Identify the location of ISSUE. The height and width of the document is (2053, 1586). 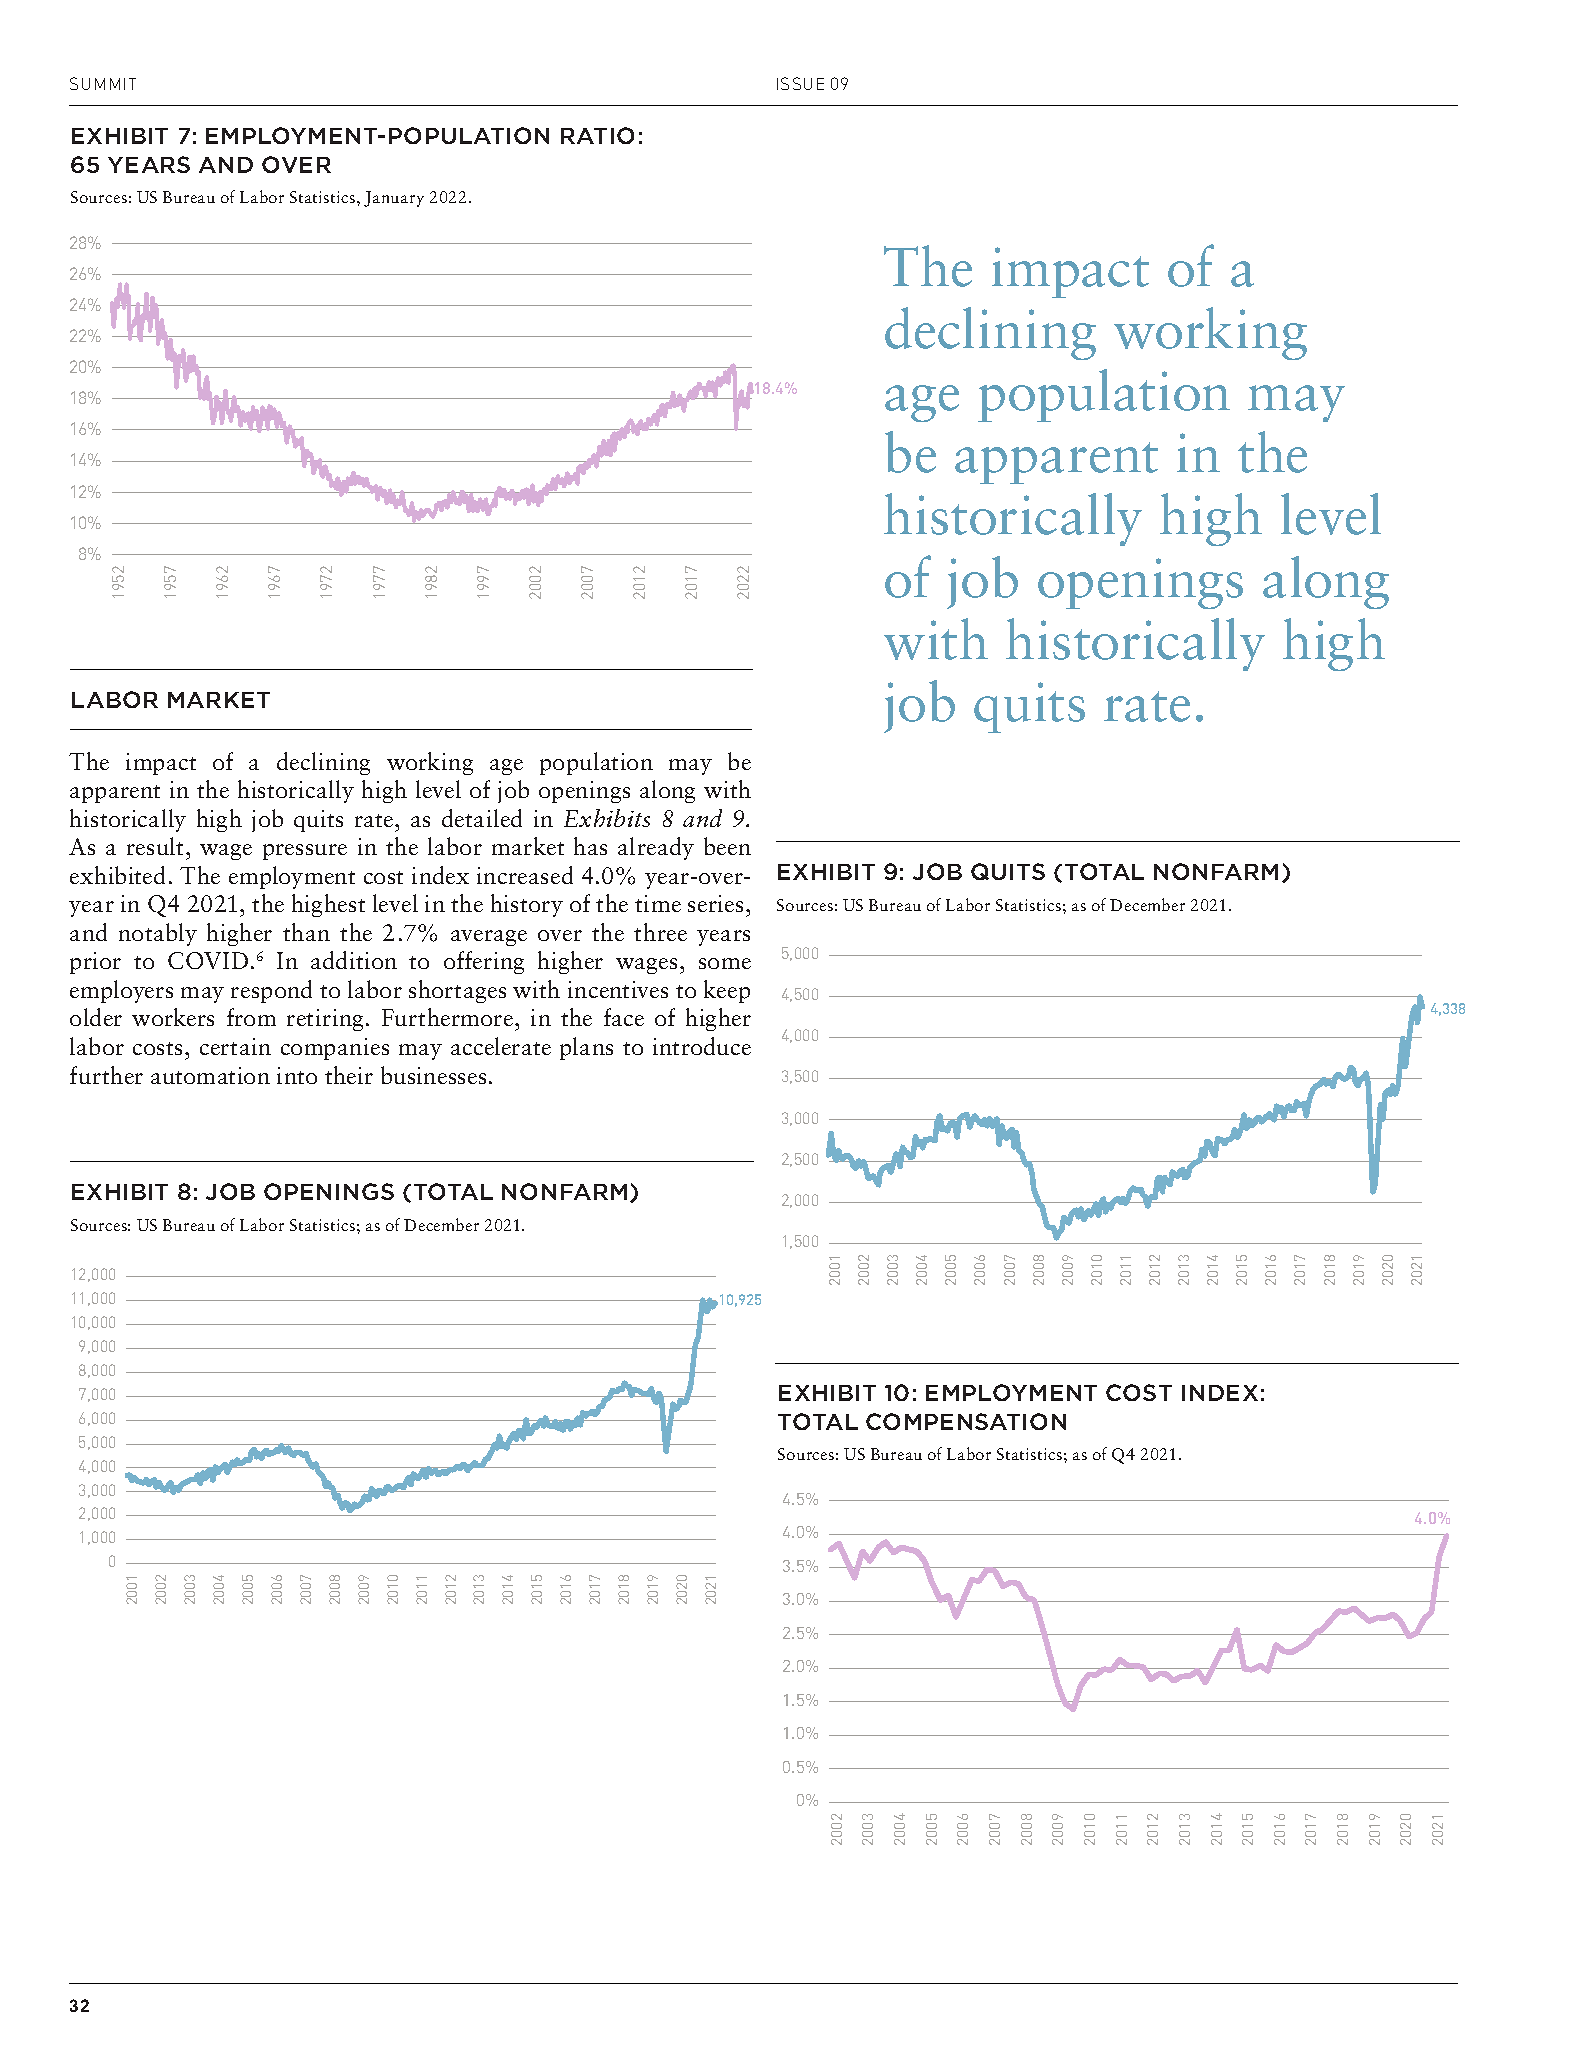
(800, 83).
